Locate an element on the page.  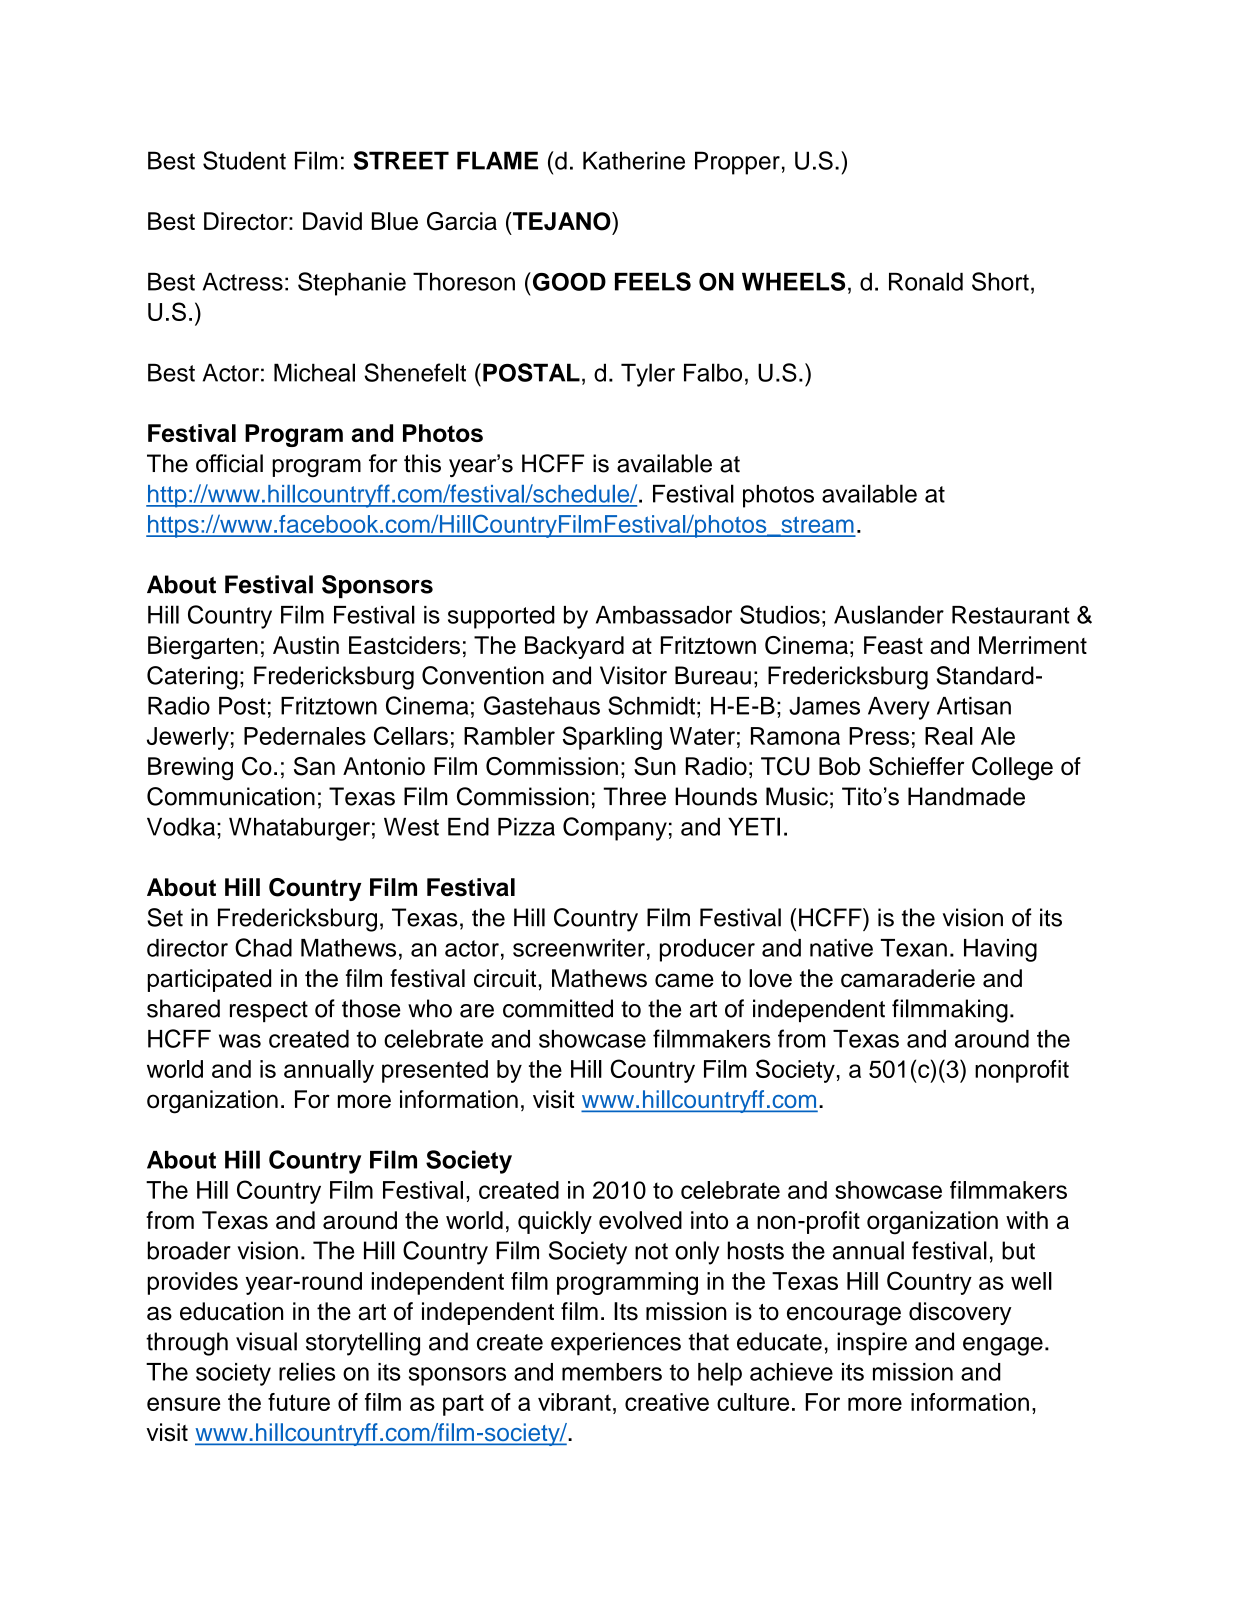
visual is located at coordinates (266, 1341).
